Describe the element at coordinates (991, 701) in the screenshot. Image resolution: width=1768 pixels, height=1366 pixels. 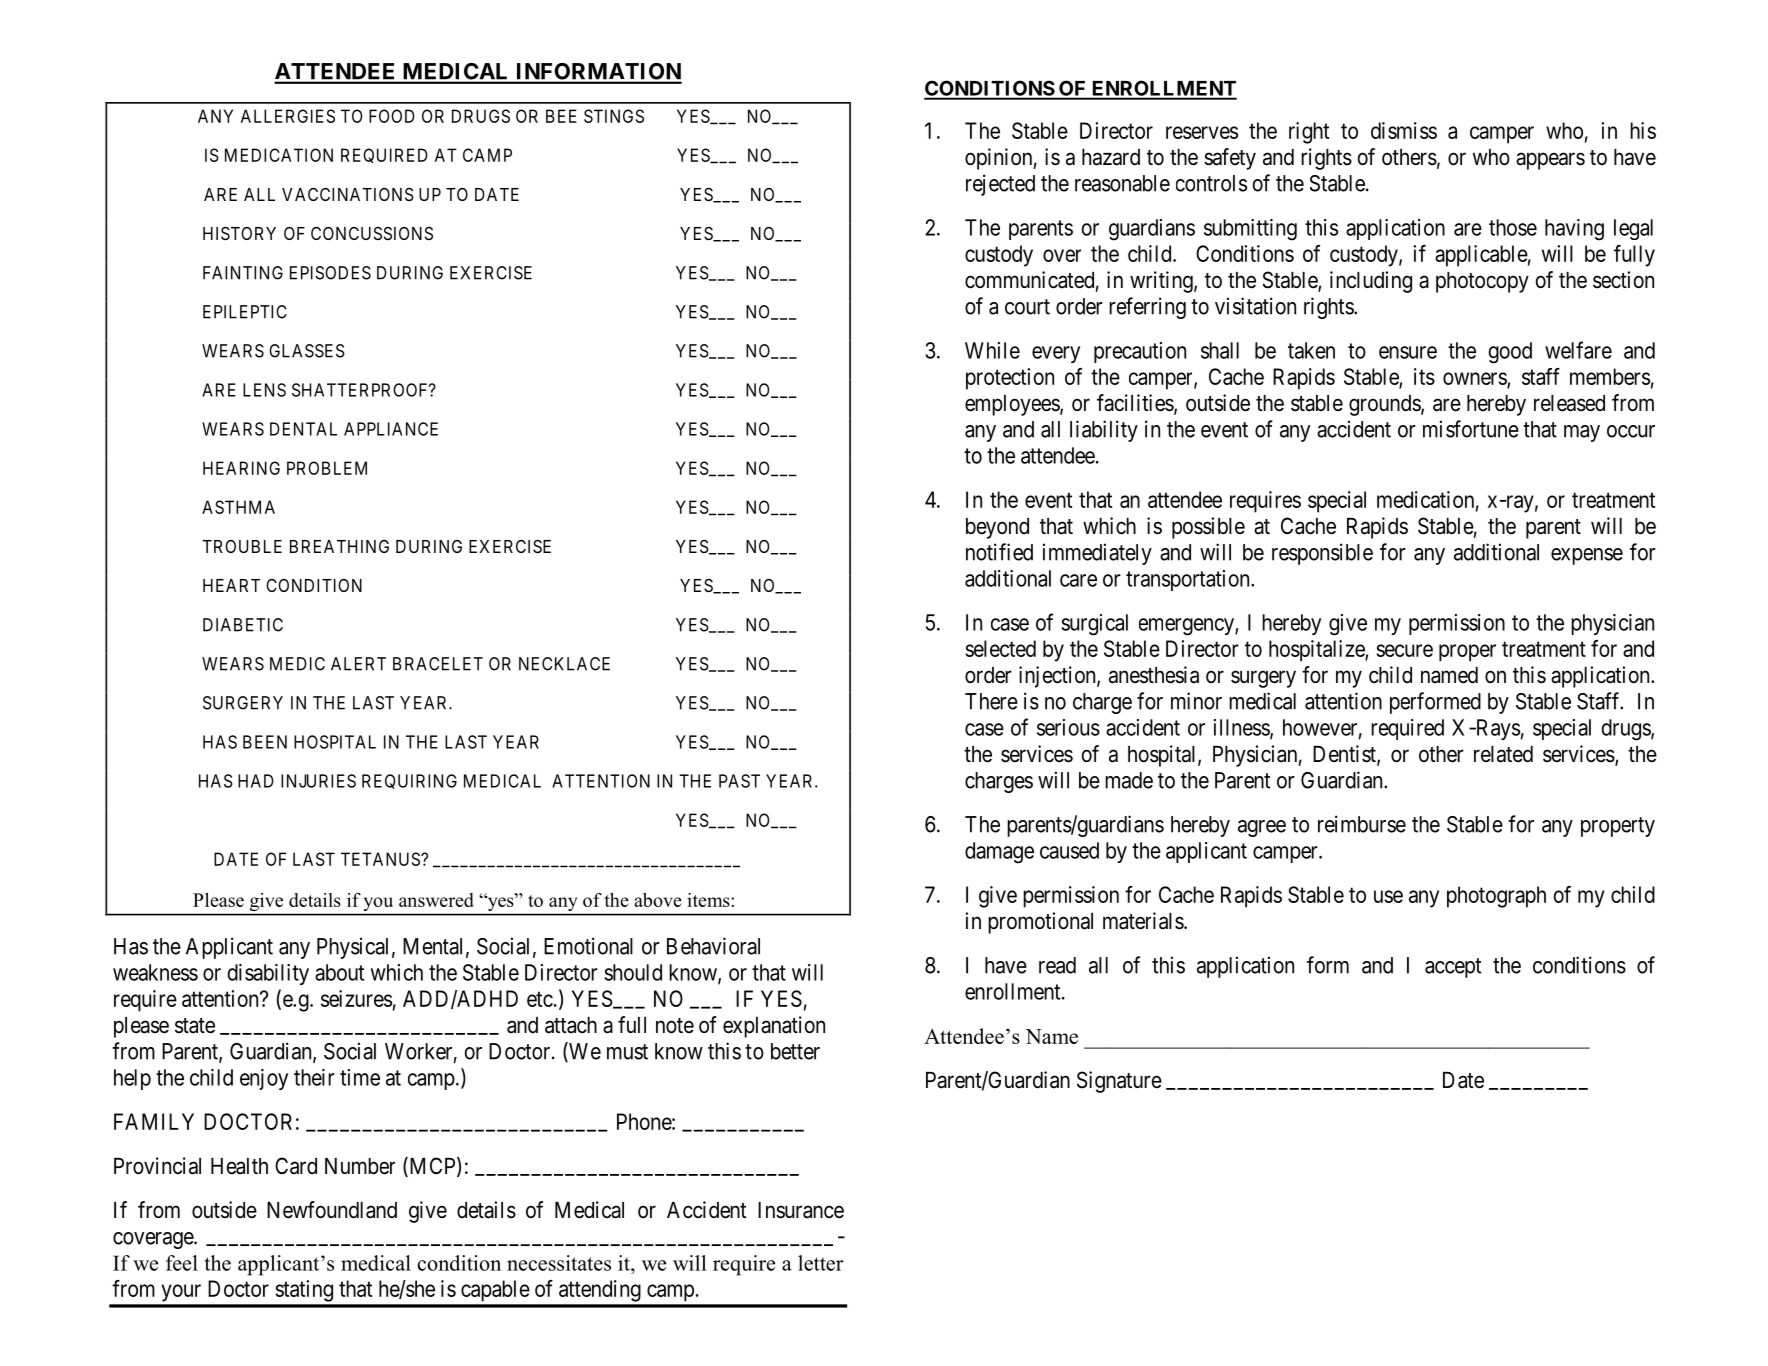
I see `There` at that location.
